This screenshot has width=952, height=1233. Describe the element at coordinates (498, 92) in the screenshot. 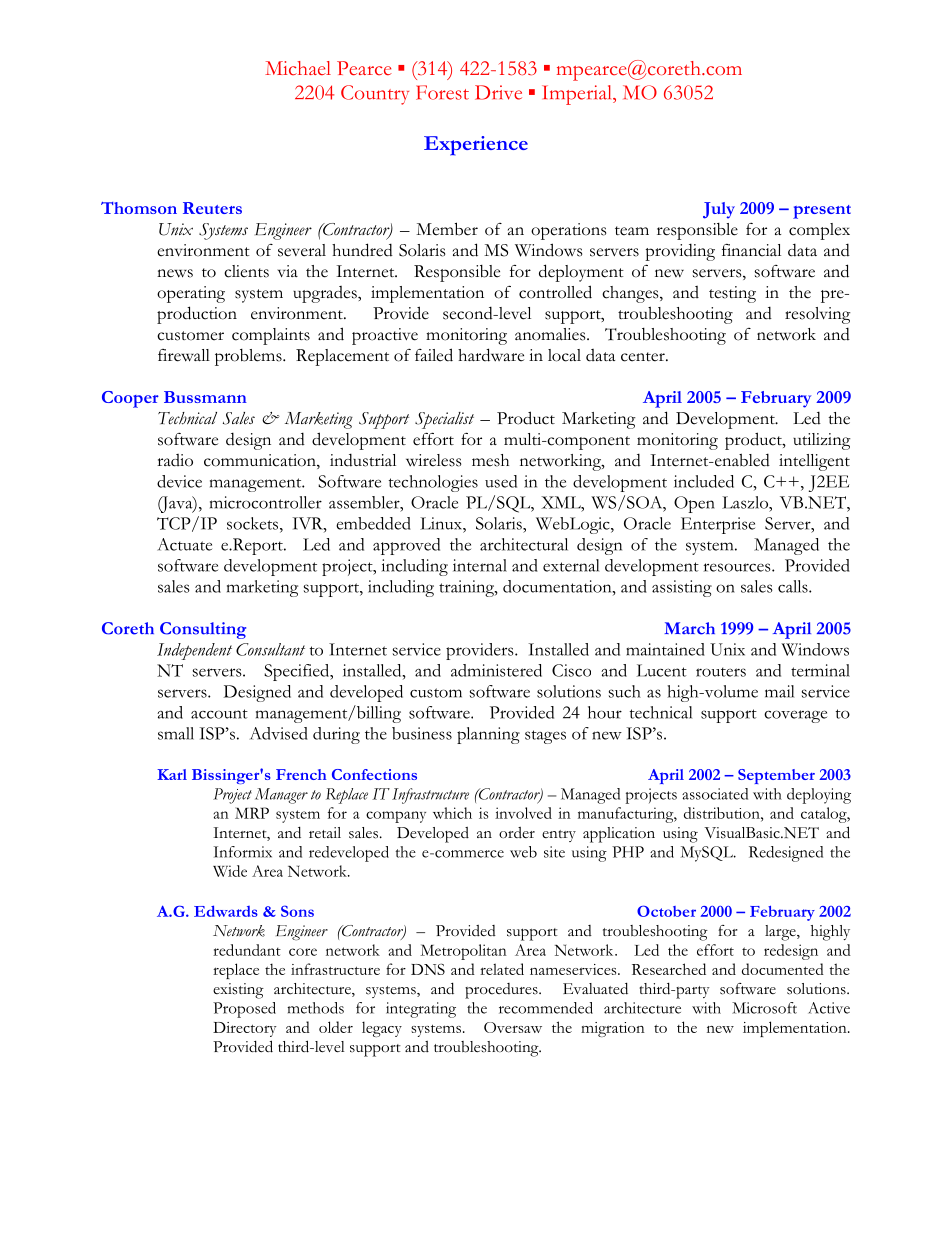

I see `Drive` at that location.
